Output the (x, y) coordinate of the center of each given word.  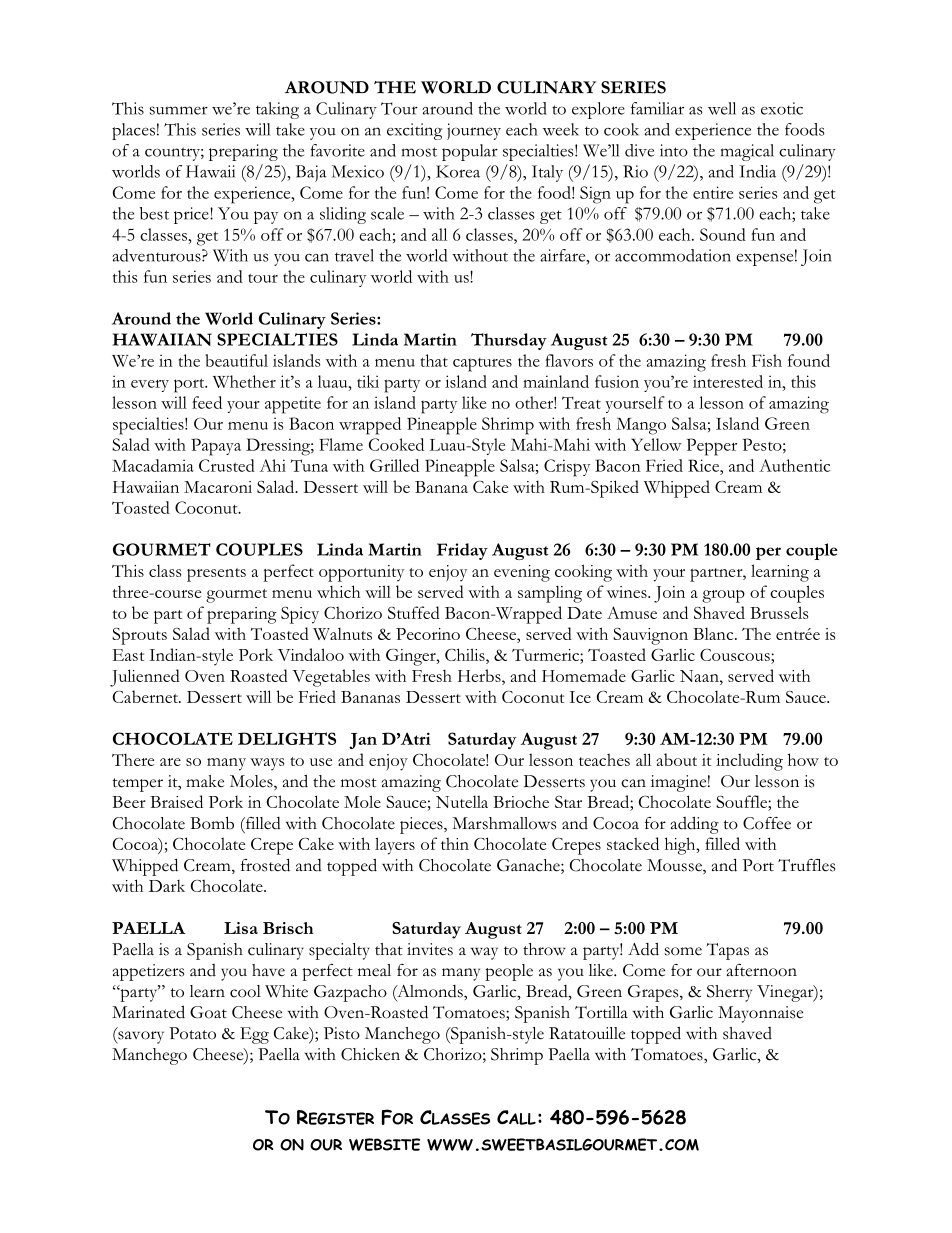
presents (216, 575)
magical (747, 152)
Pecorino (428, 634)
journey (474, 131)
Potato (192, 1033)
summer (179, 110)
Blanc (714, 633)
